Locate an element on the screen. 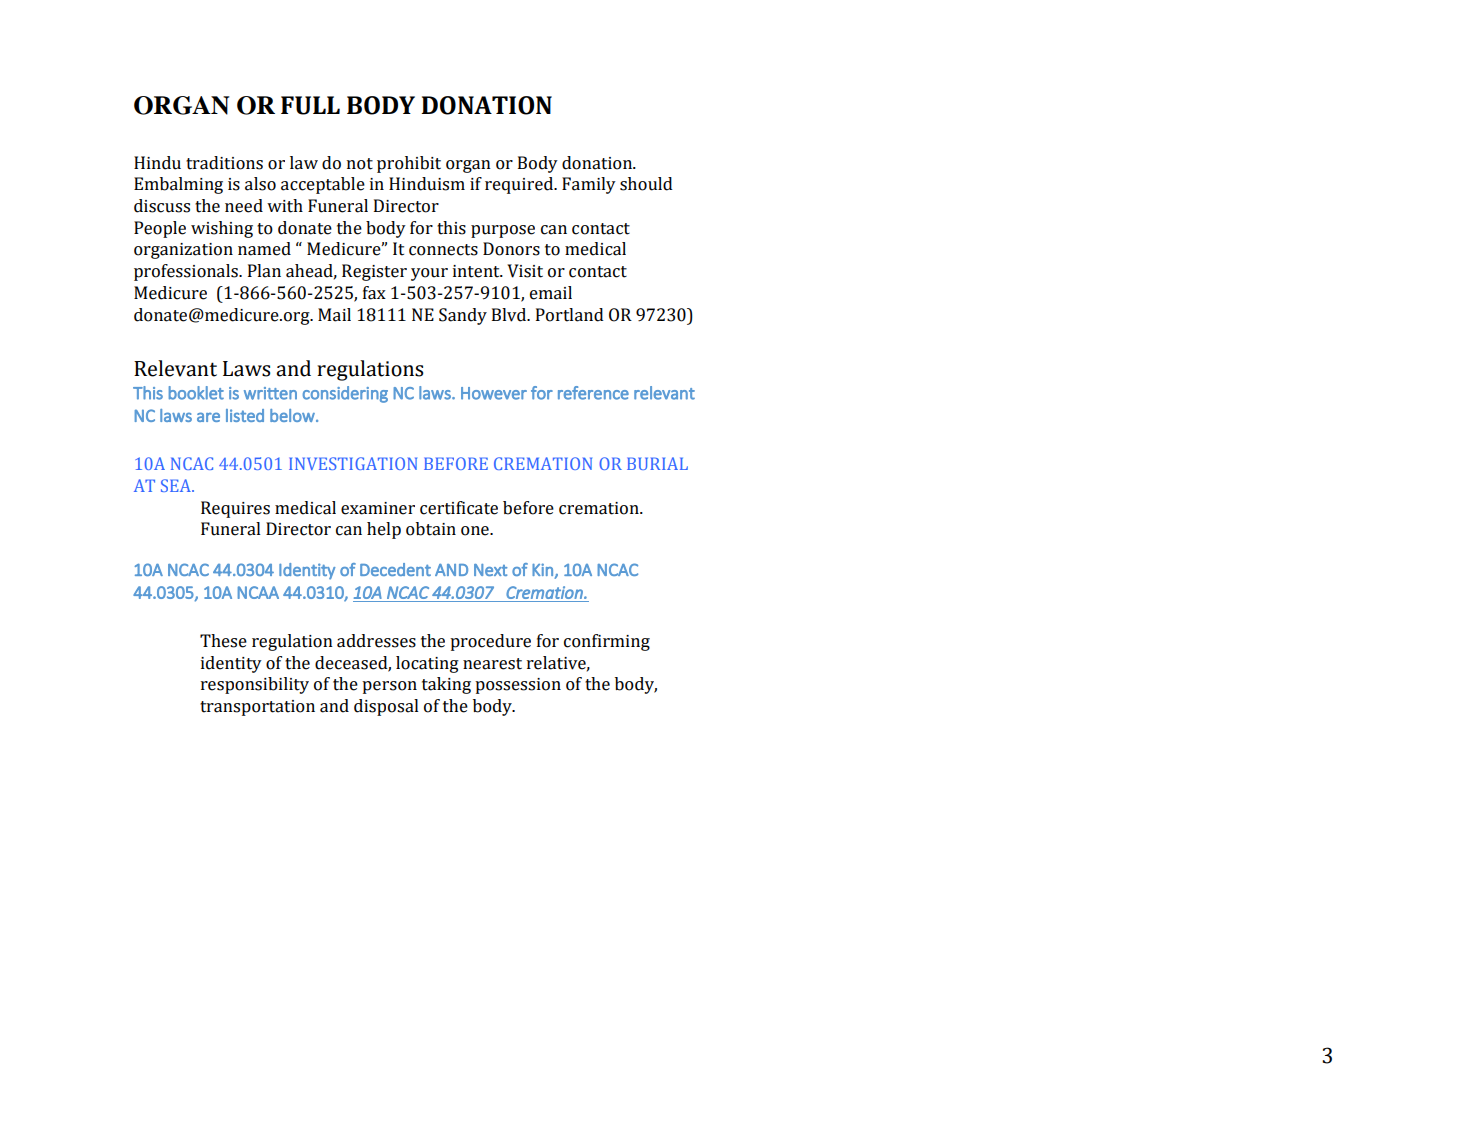 The width and height of the screenshot is (1467, 1134). prohibit is located at coordinates (409, 164).
